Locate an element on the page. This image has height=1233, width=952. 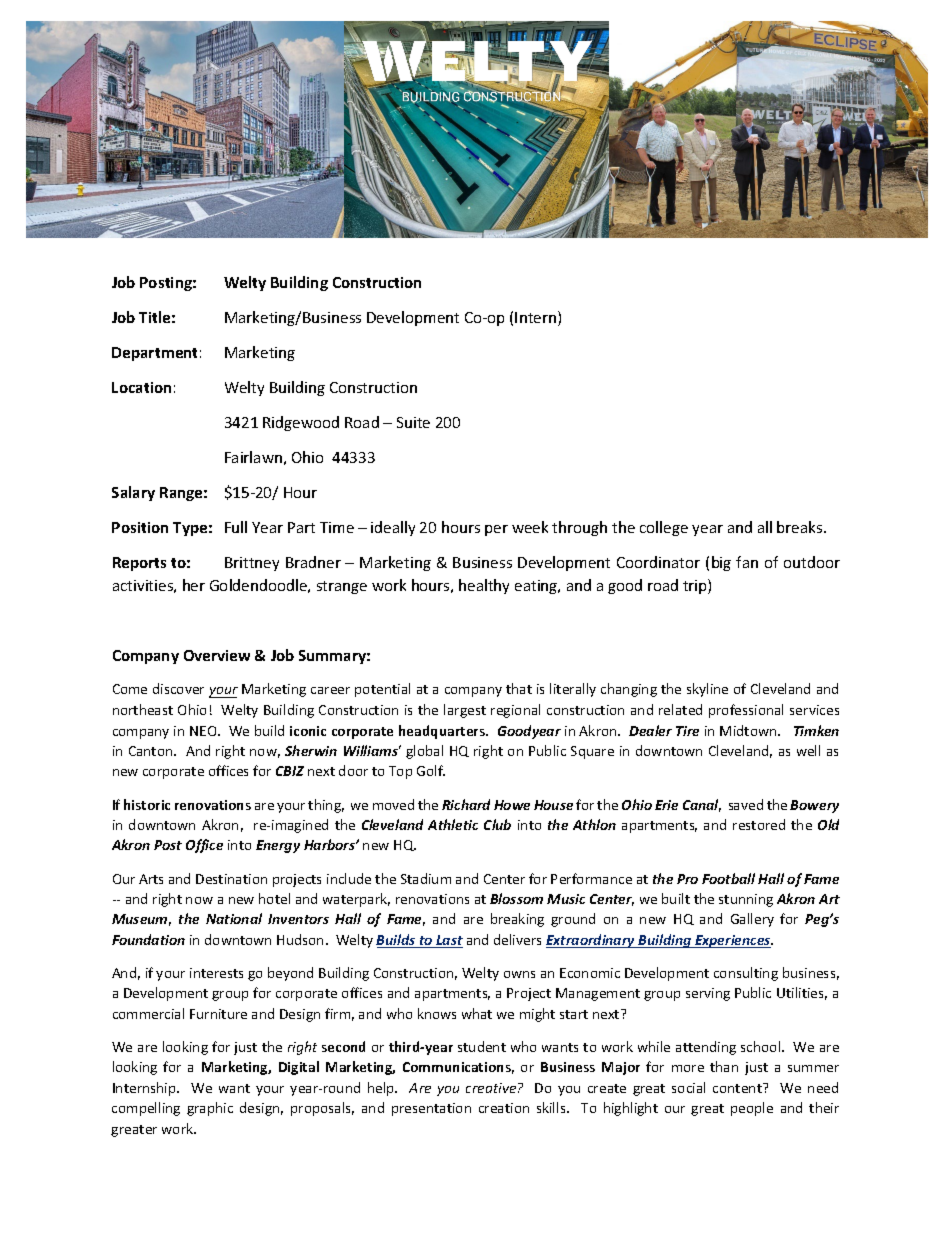
breaking is located at coordinates (517, 920).
